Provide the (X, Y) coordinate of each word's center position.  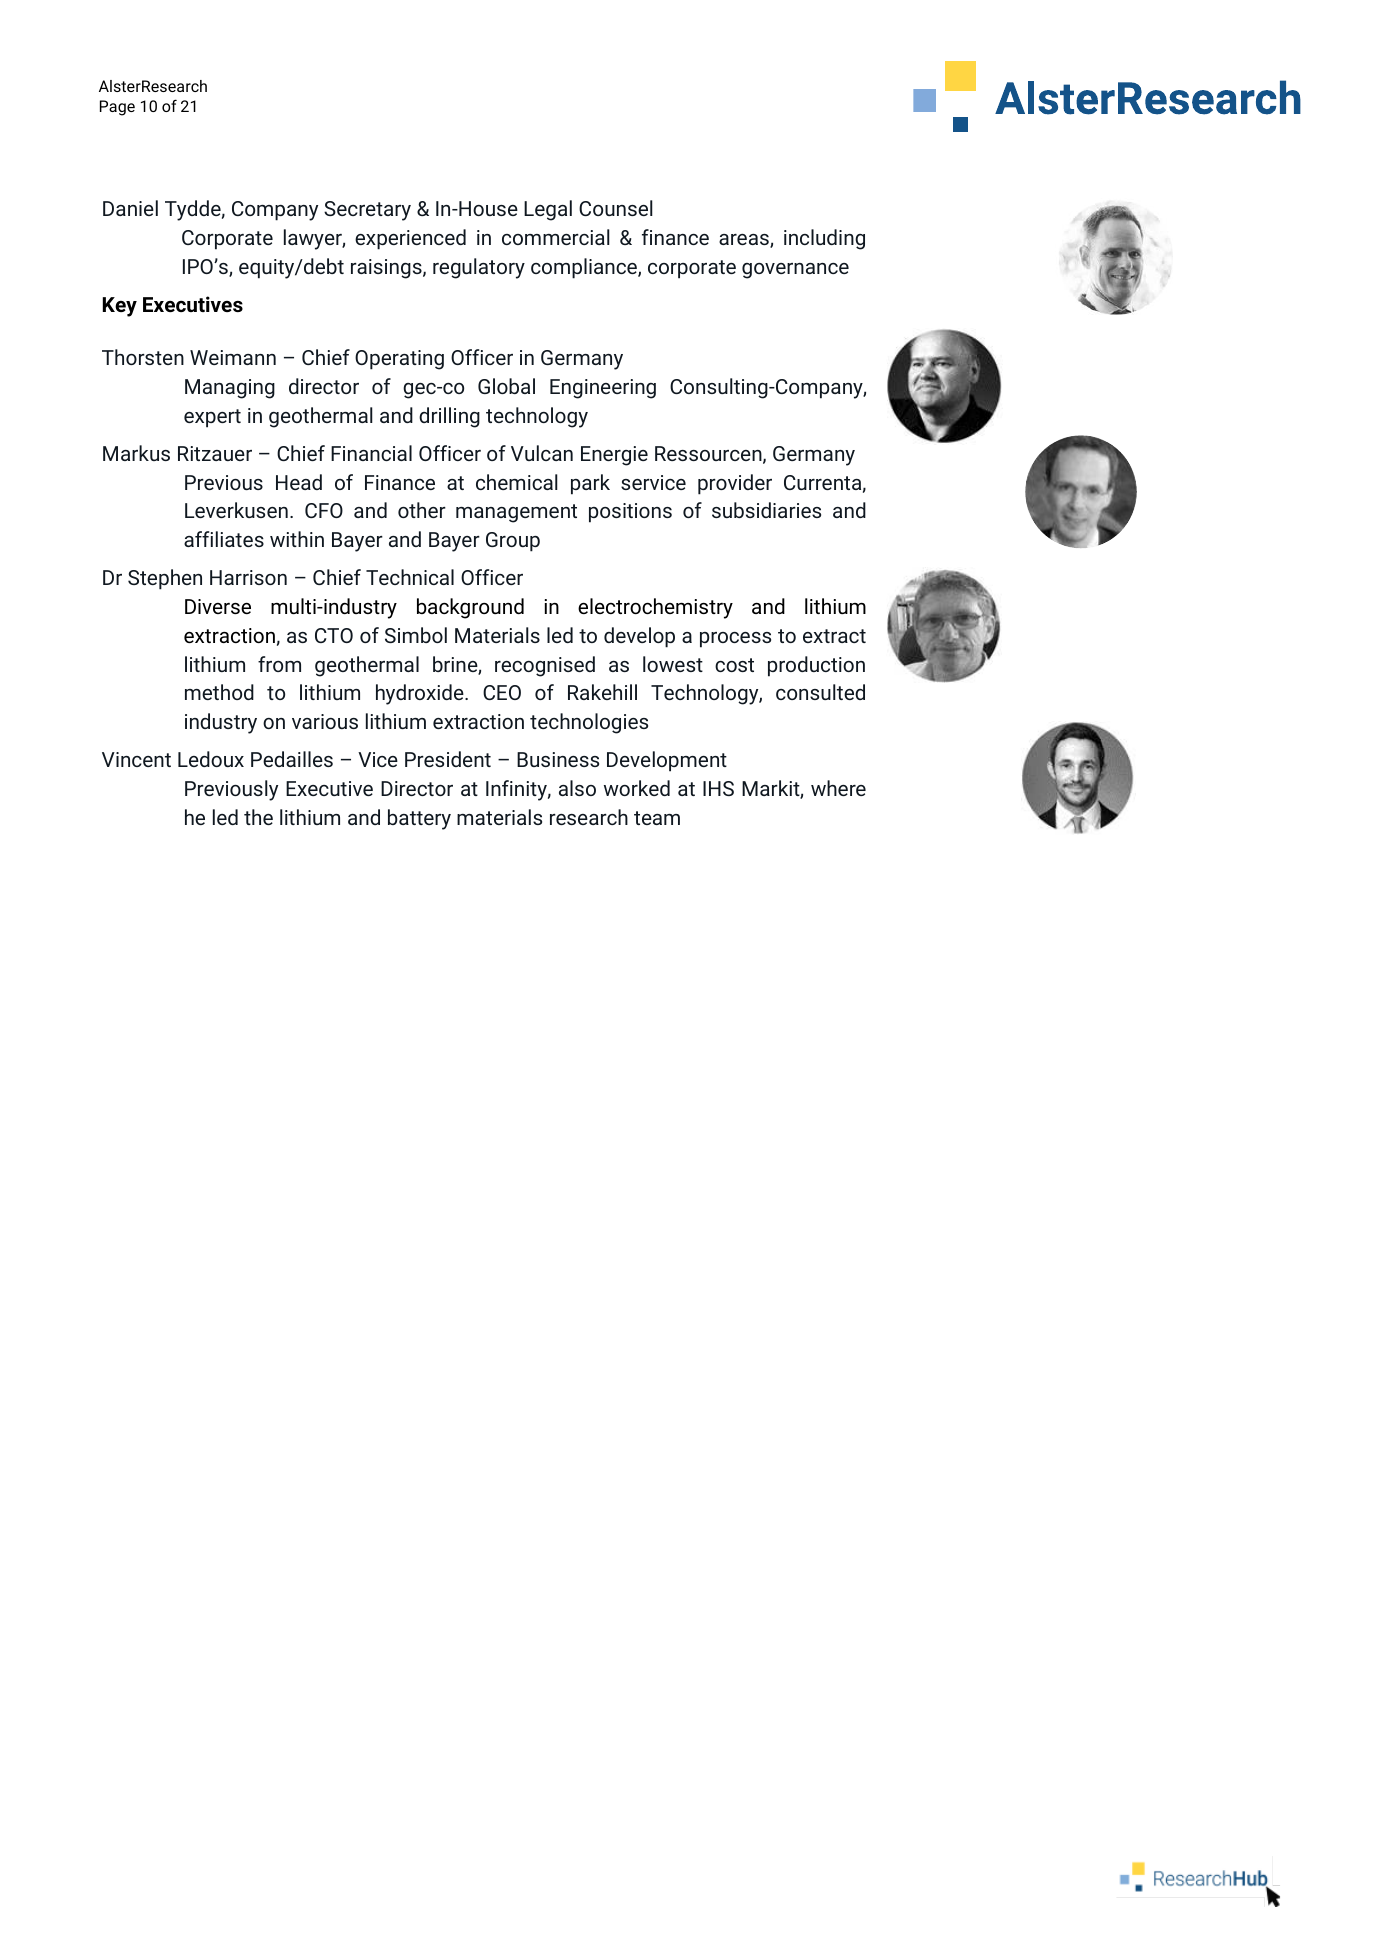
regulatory (479, 268)
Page (117, 108)
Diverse (218, 606)
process (735, 640)
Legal (548, 210)
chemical (517, 482)
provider (735, 484)
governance (795, 271)
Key (120, 307)
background (470, 608)
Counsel (616, 208)
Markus (136, 453)
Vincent (136, 759)
